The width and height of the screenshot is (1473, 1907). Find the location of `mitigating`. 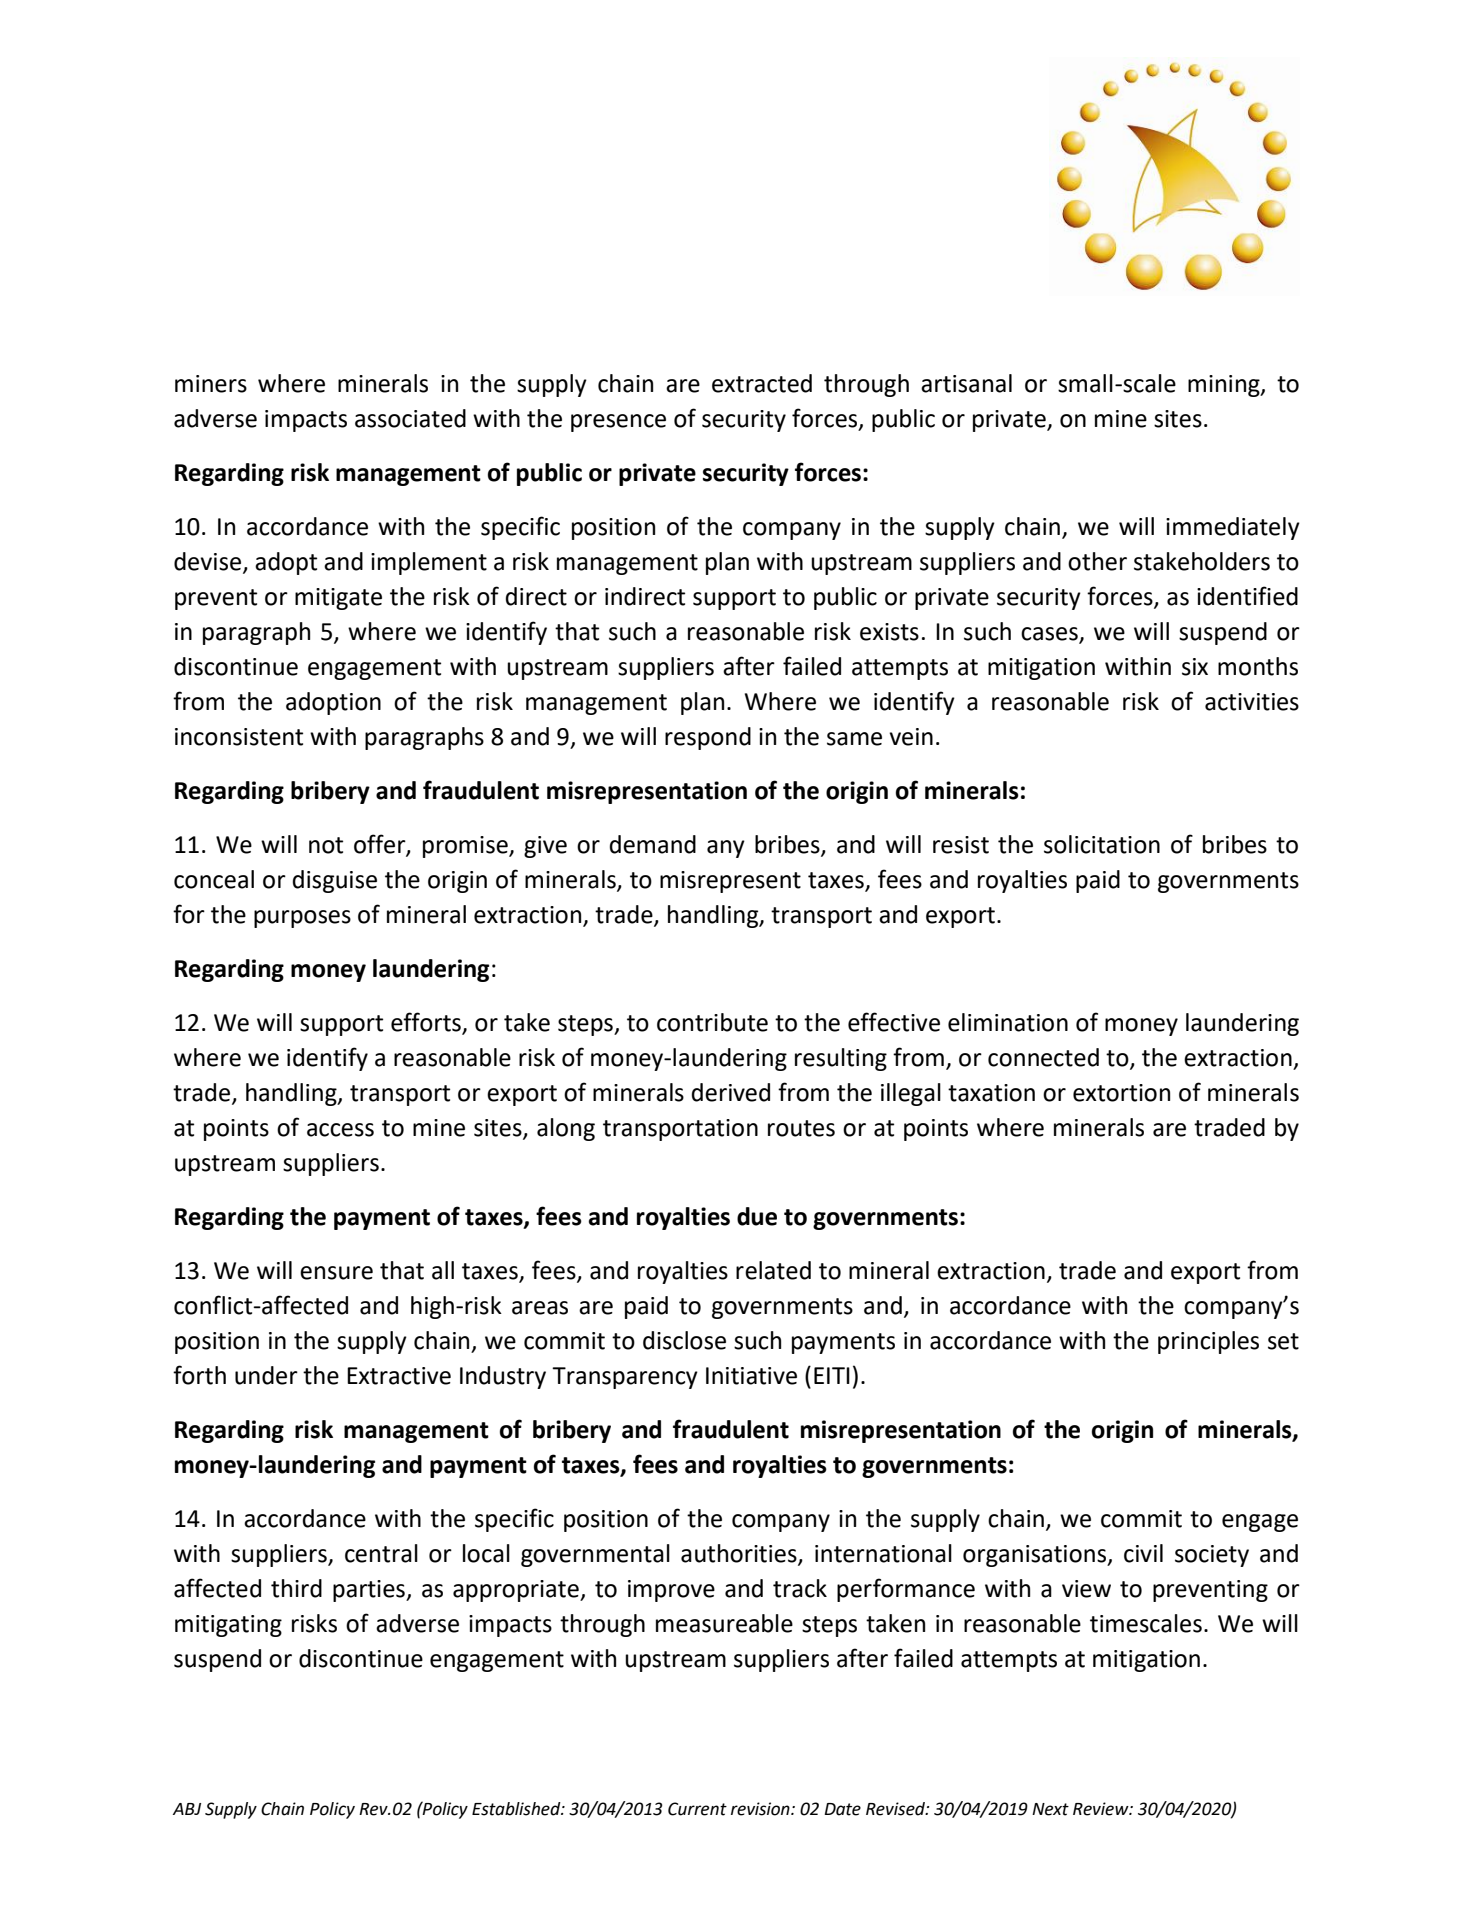

mitigating is located at coordinates (228, 1626).
